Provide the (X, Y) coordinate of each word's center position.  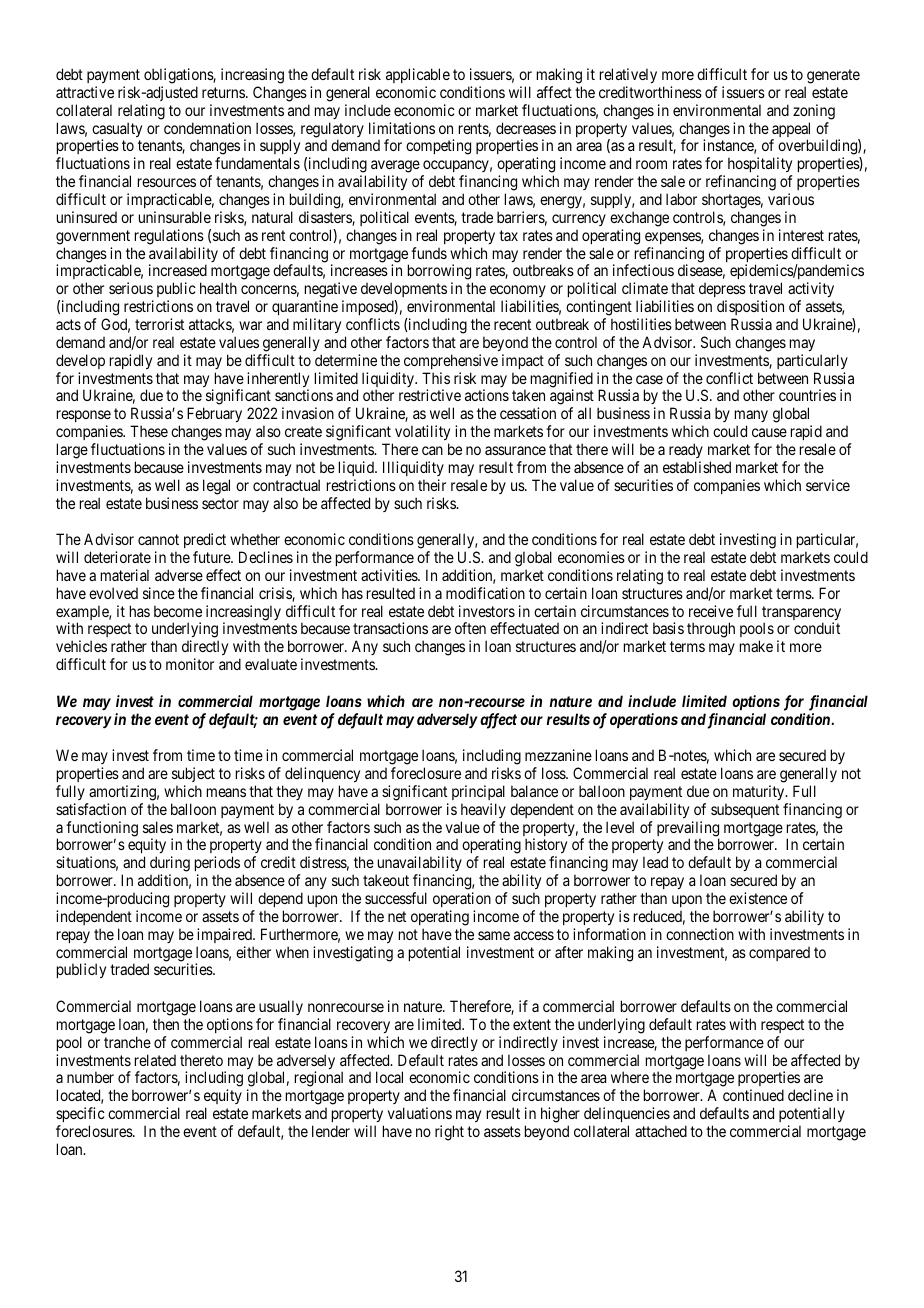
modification (485, 593)
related (155, 1060)
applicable (418, 75)
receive (711, 611)
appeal (790, 131)
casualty (117, 131)
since (159, 593)
